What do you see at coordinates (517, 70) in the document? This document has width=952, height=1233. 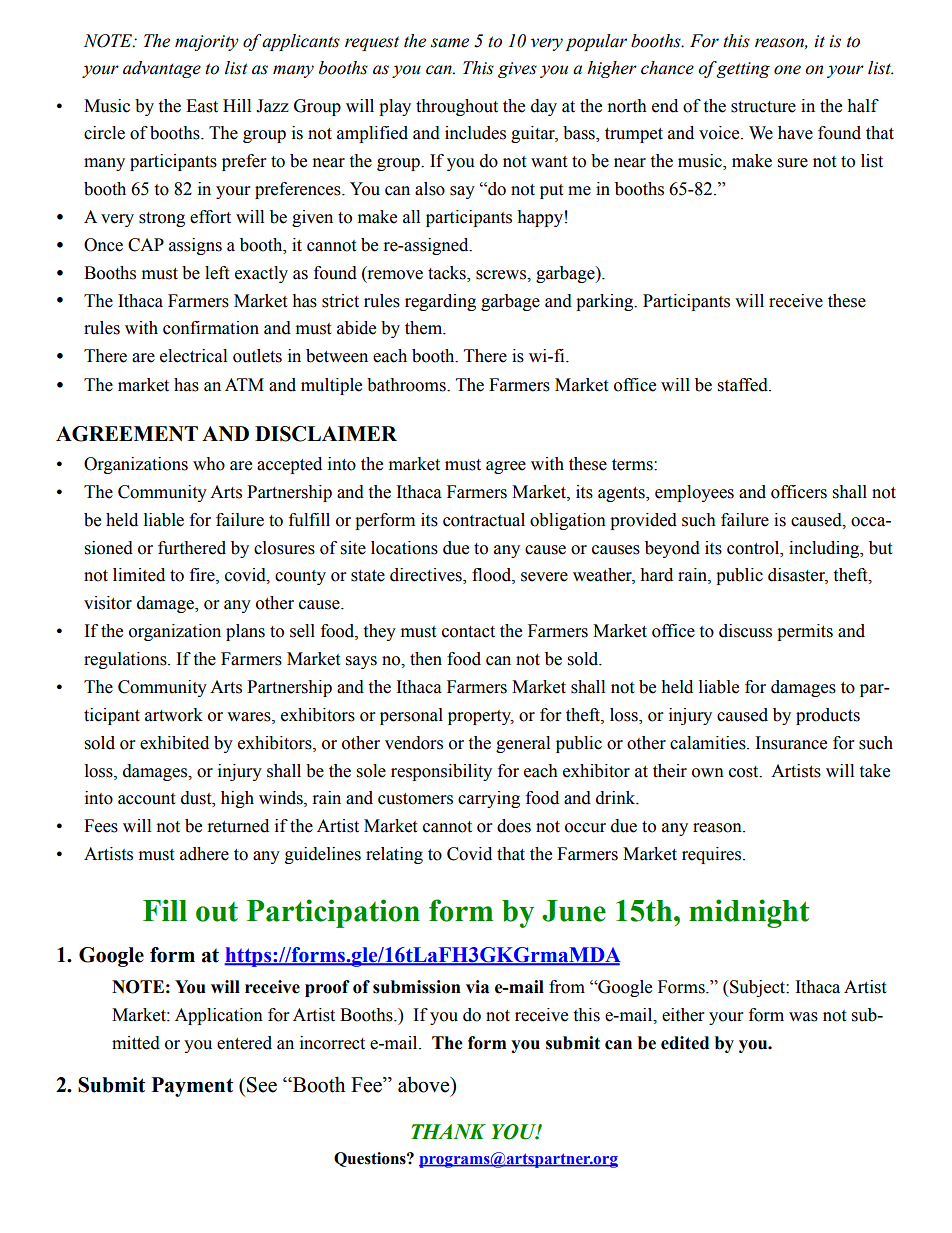 I see `gives` at bounding box center [517, 70].
